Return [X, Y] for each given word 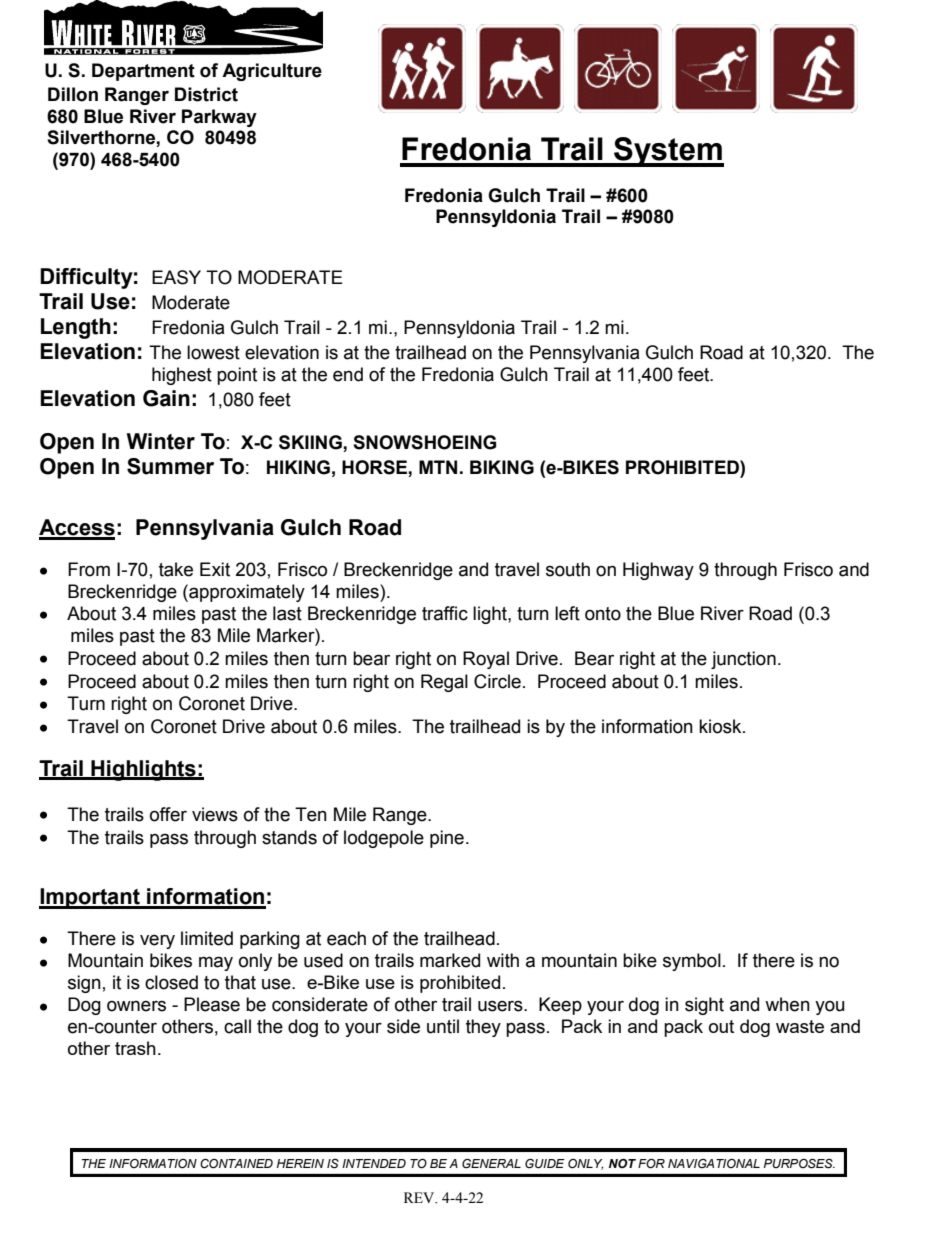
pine [447, 839]
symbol [692, 962]
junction [743, 660]
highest [182, 376]
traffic [445, 613]
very [157, 941]
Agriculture [272, 72]
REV [420, 1197]
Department [143, 72]
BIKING [502, 467]
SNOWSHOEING [424, 442]
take [176, 569]
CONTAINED [236, 1163]
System [668, 152]
